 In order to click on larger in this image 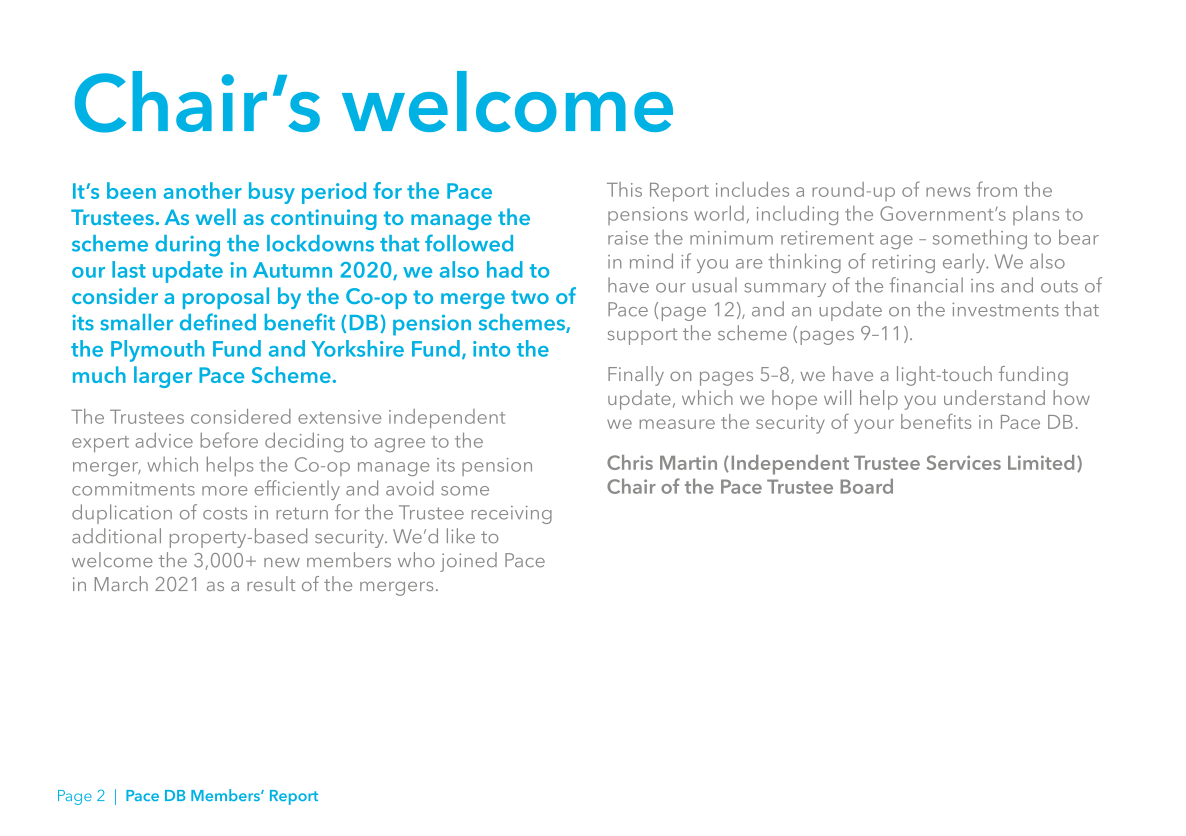, I will do `click(163, 377)`.
